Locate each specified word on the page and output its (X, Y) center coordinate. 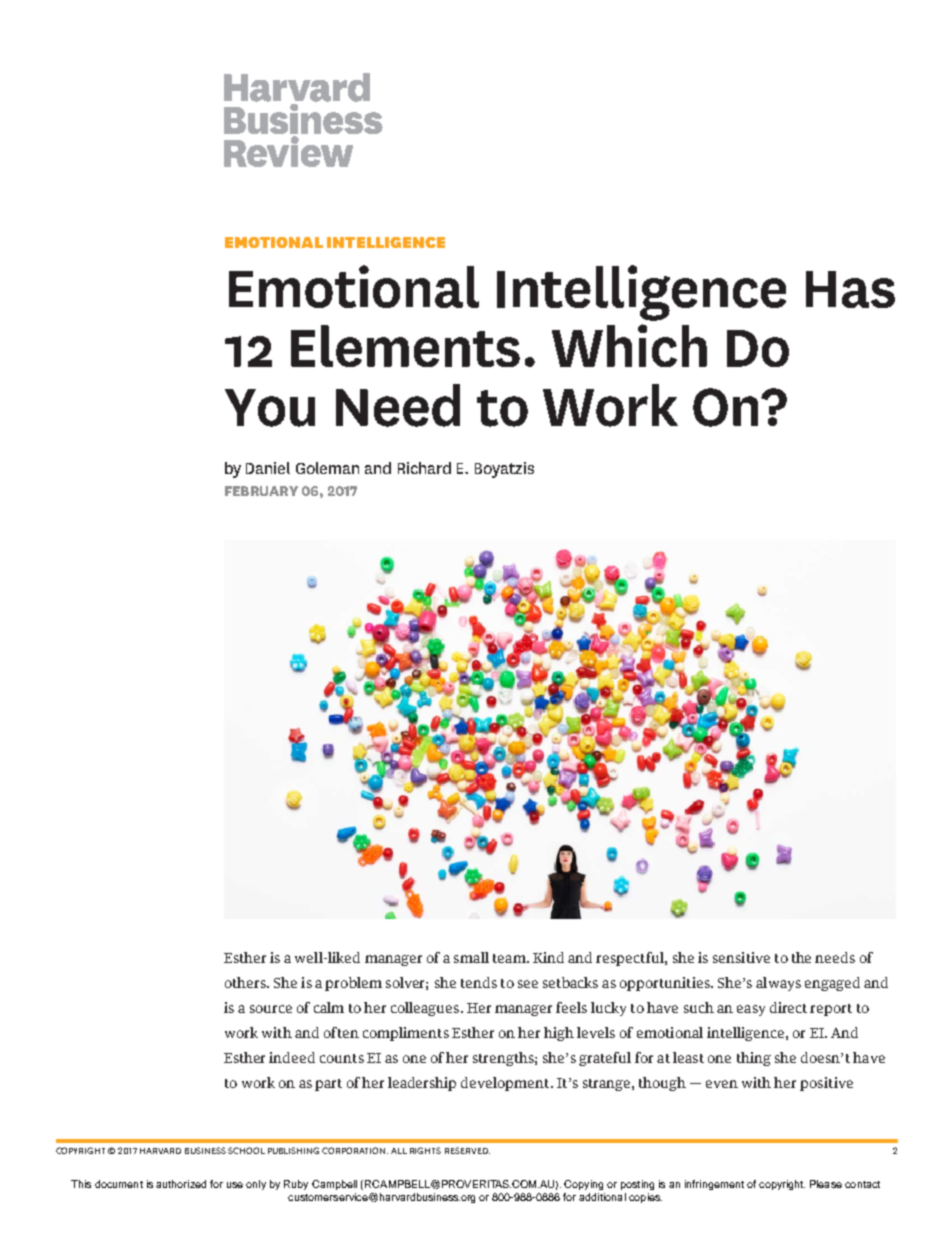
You (270, 408)
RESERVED (467, 1150)
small (471, 957)
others (246, 982)
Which (629, 345)
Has (850, 289)
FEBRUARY (261, 491)
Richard (424, 468)
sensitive (741, 957)
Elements (405, 346)
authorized (181, 1184)
